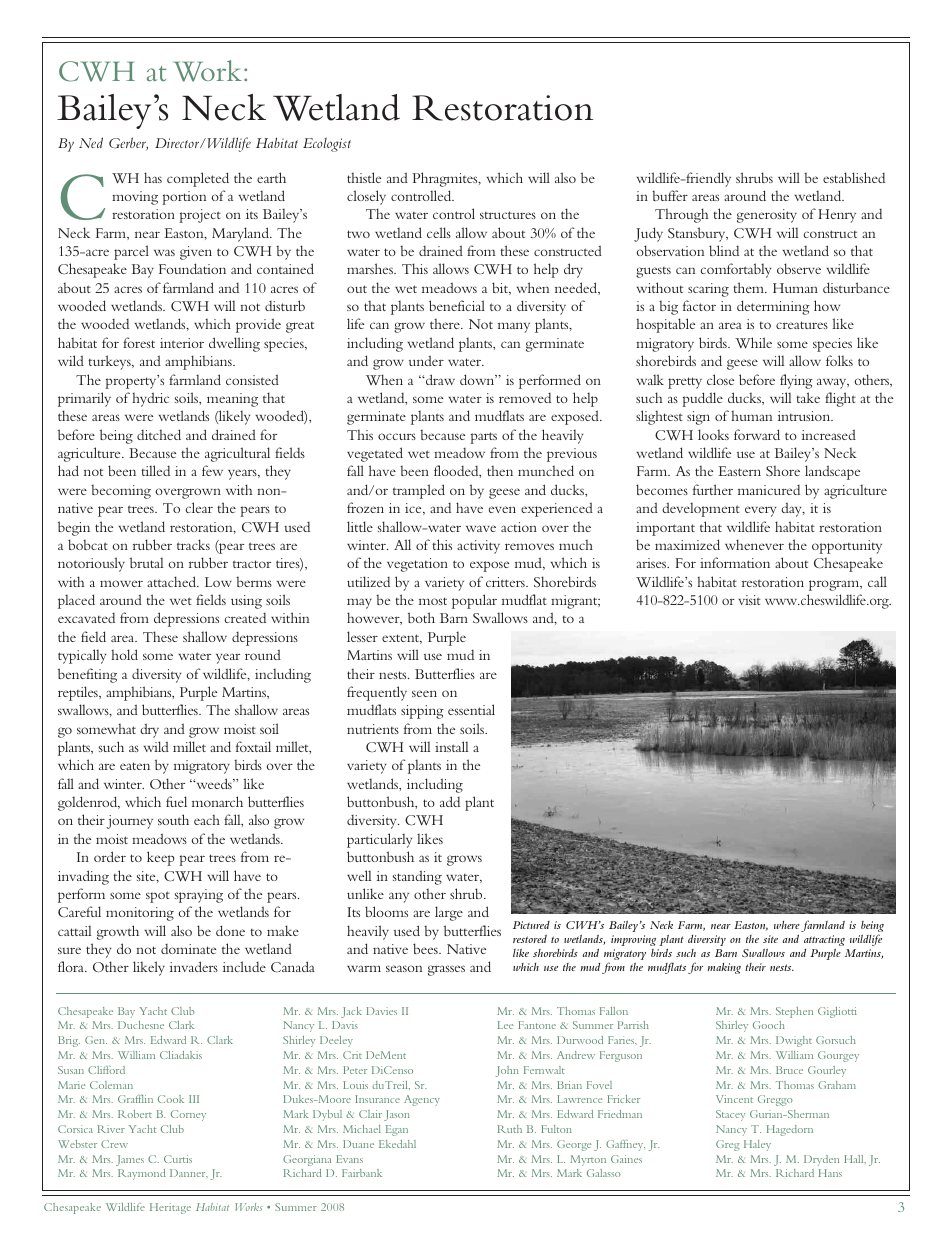  What do you see at coordinates (450, 801) in the screenshot?
I see `add` at bounding box center [450, 801].
